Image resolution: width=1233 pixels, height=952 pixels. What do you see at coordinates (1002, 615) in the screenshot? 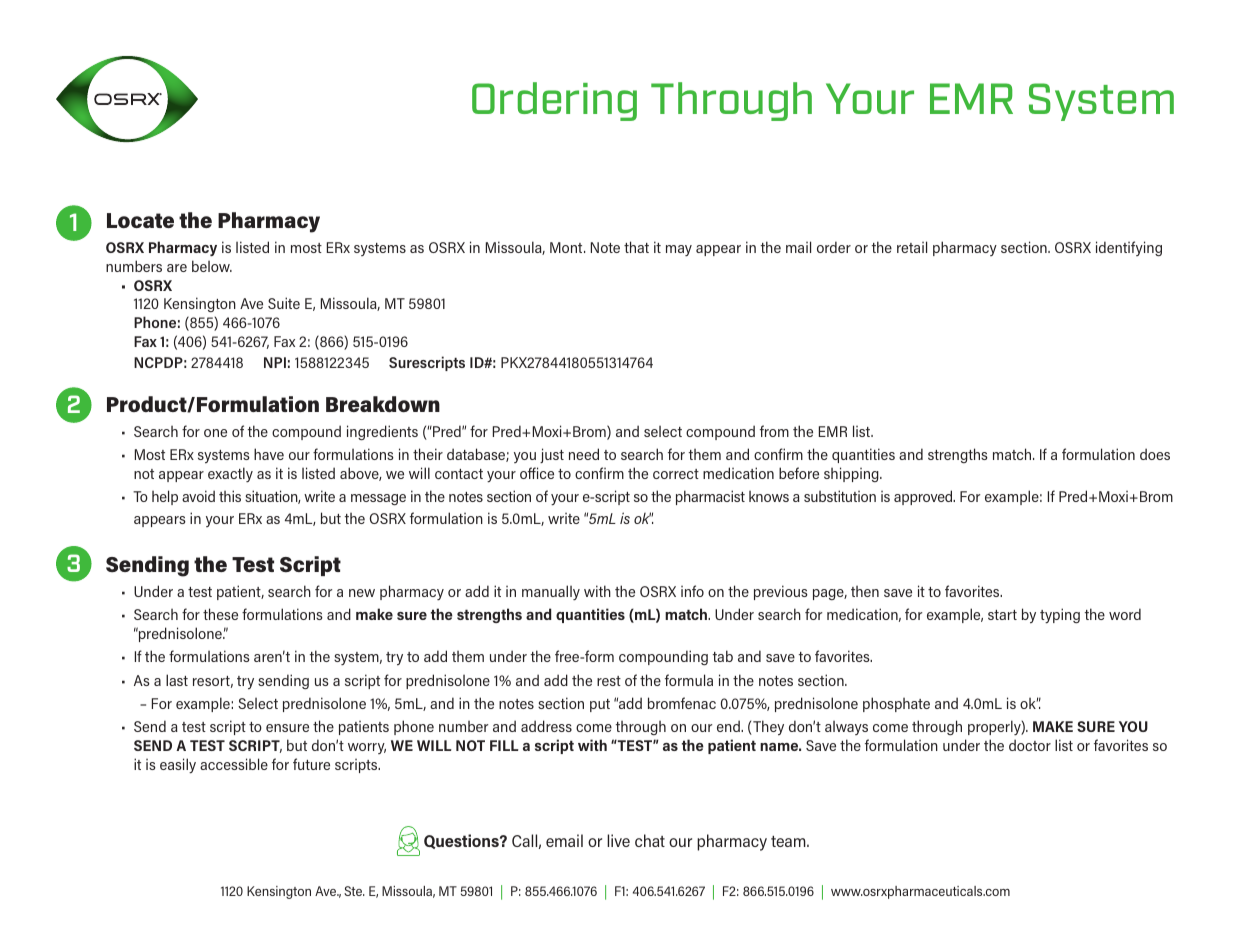
I see `start` at bounding box center [1002, 615].
